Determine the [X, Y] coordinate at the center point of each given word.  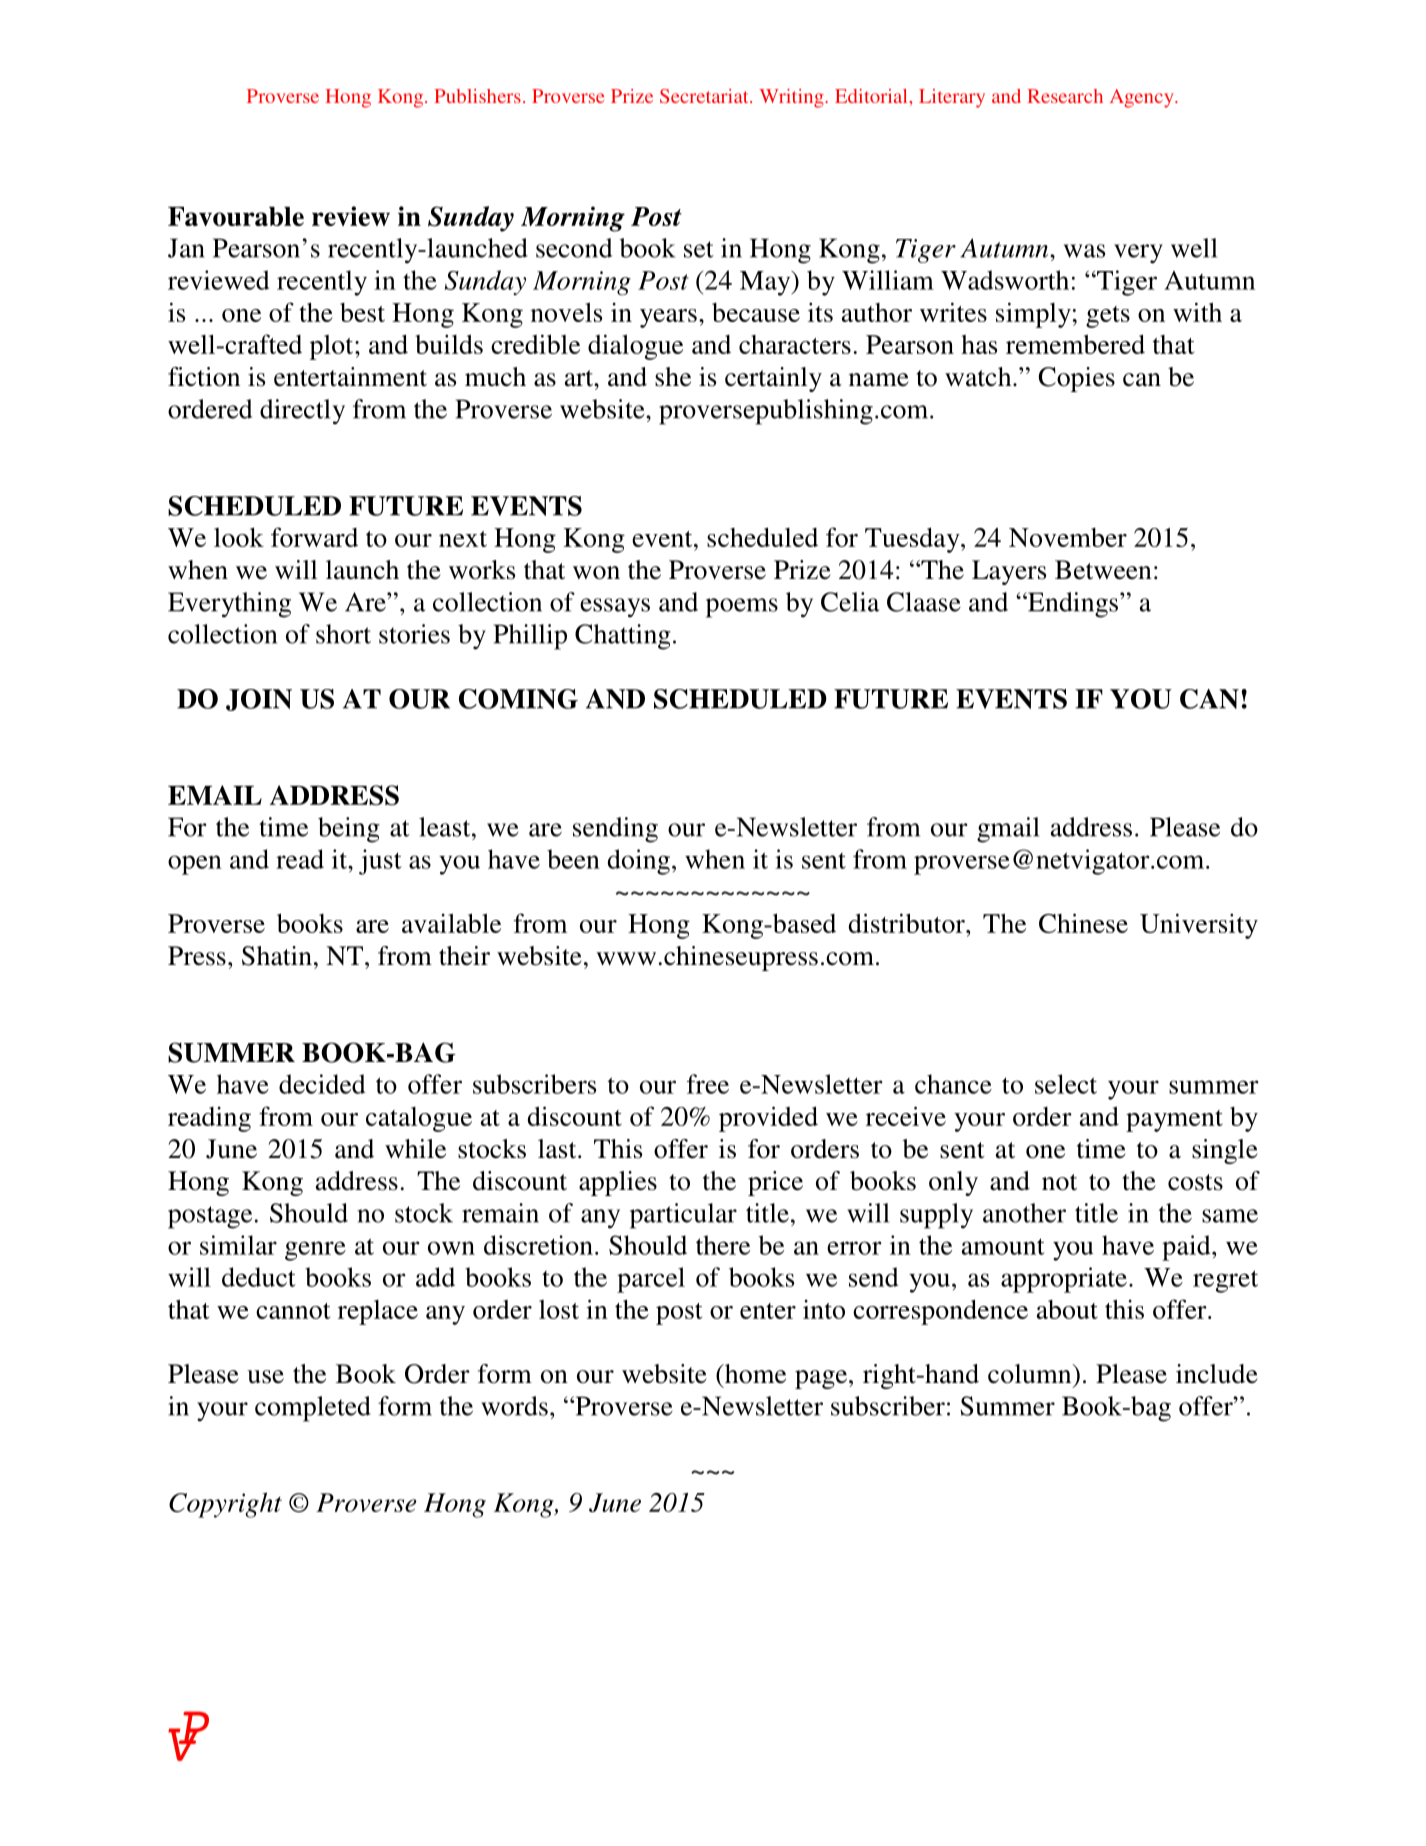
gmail [1008, 830]
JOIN [259, 700]
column [1031, 1374]
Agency [1143, 98]
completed [313, 1409]
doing [638, 862]
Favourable [236, 216]
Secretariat [705, 96]
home [754, 1374]
